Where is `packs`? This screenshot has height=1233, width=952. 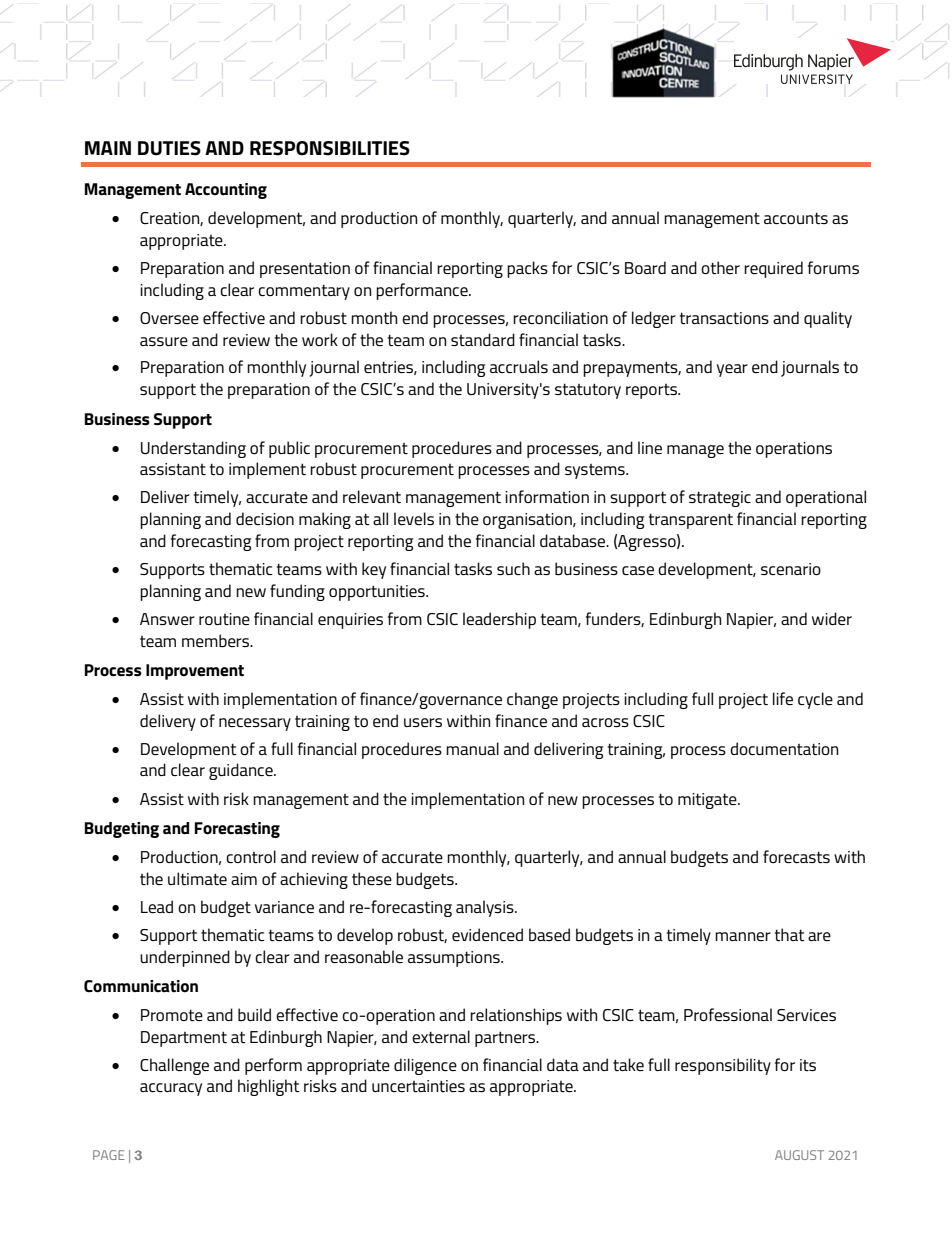
packs is located at coordinates (527, 269).
